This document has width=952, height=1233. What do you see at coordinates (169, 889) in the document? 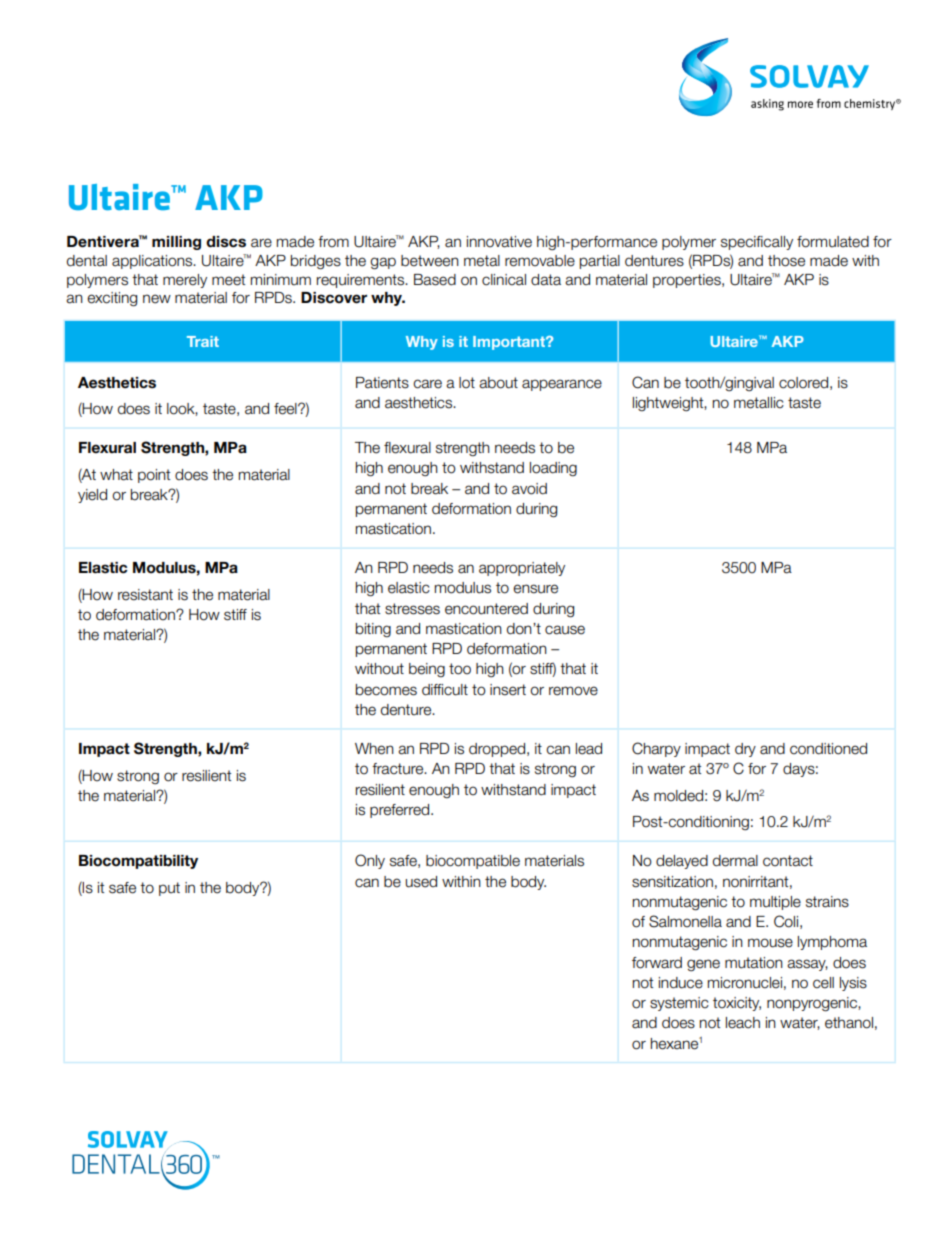
I see `put` at bounding box center [169, 889].
